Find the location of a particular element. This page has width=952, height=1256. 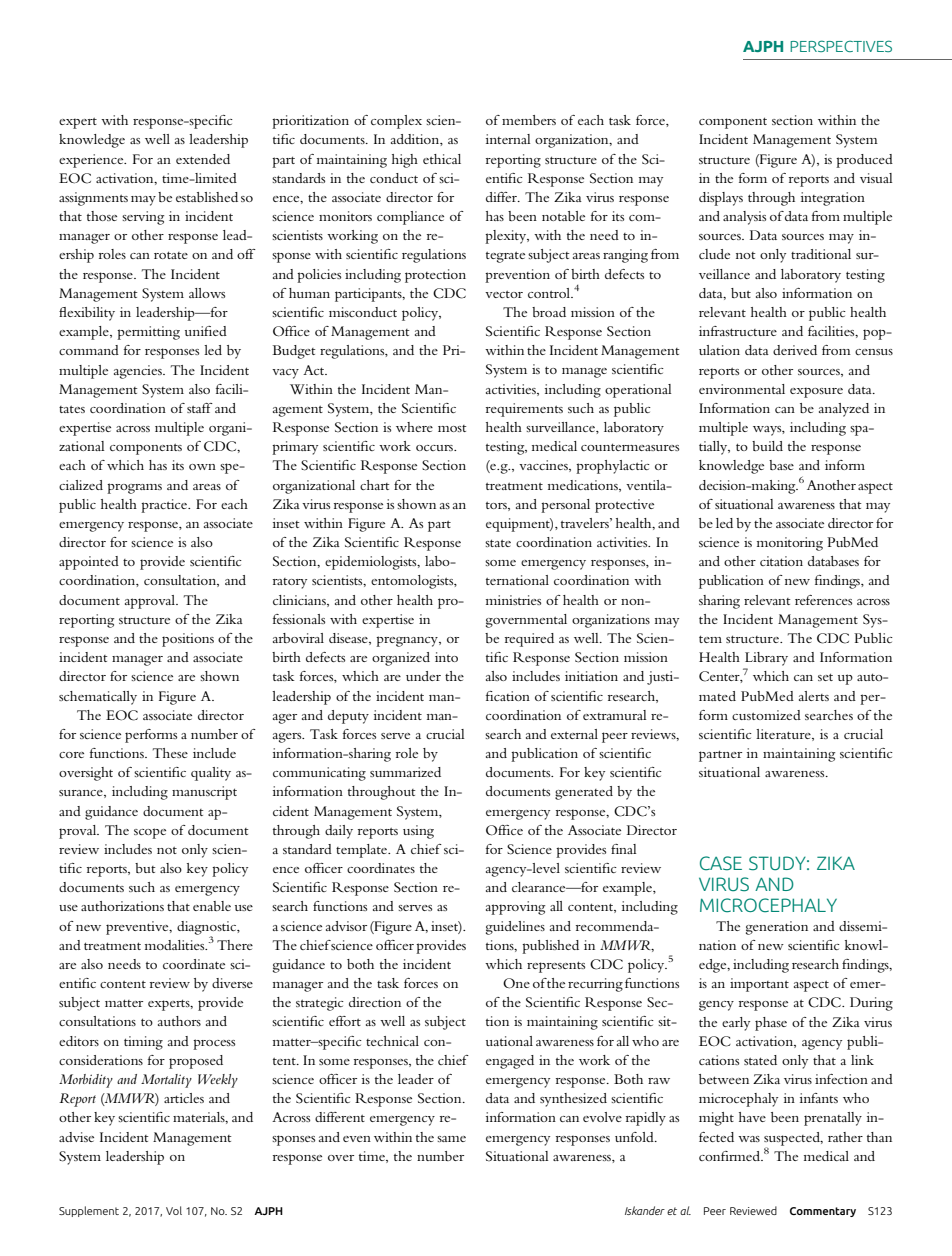

using is located at coordinates (418, 832).
